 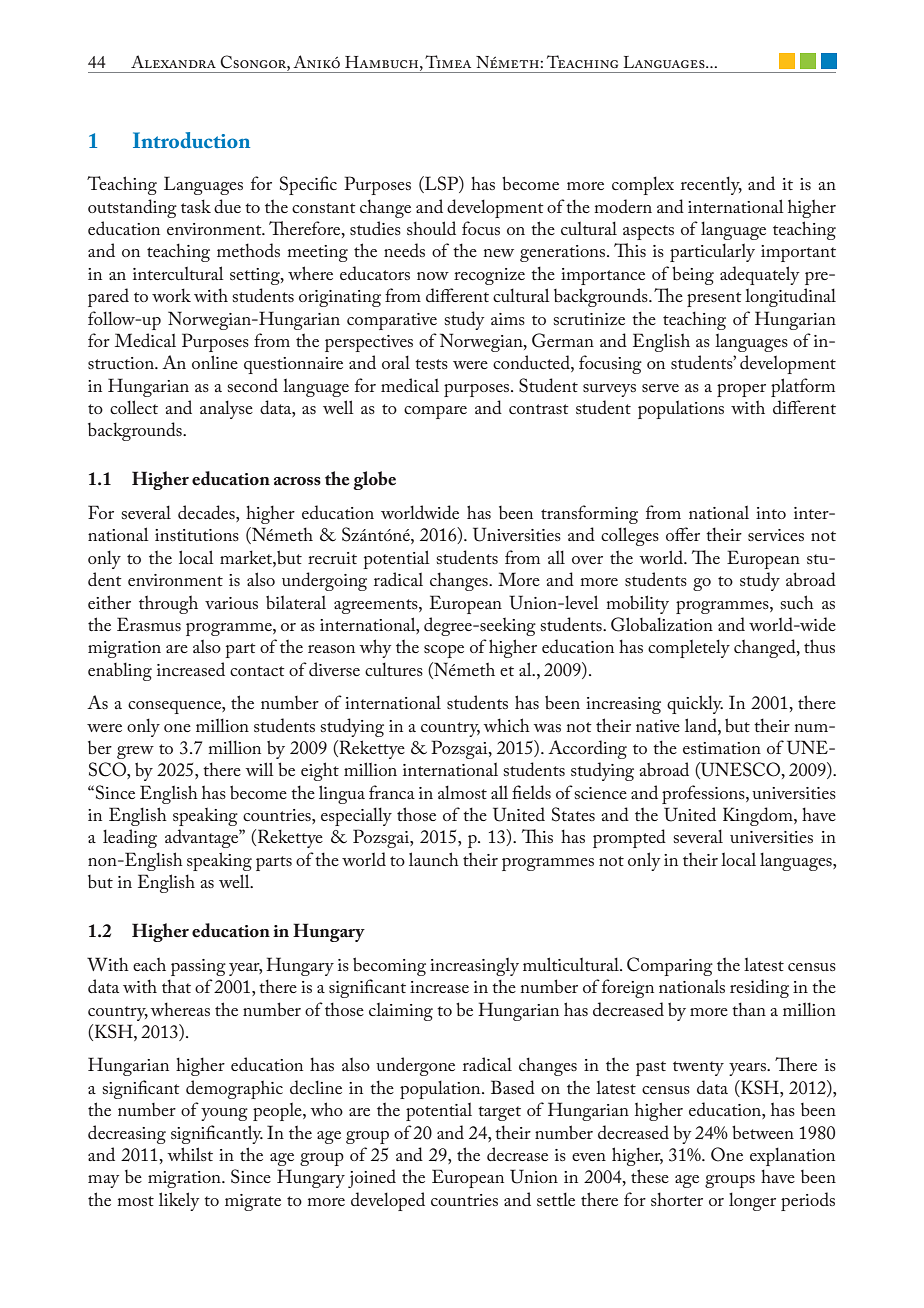 What do you see at coordinates (431, 228) in the screenshot?
I see `should` at bounding box center [431, 228].
